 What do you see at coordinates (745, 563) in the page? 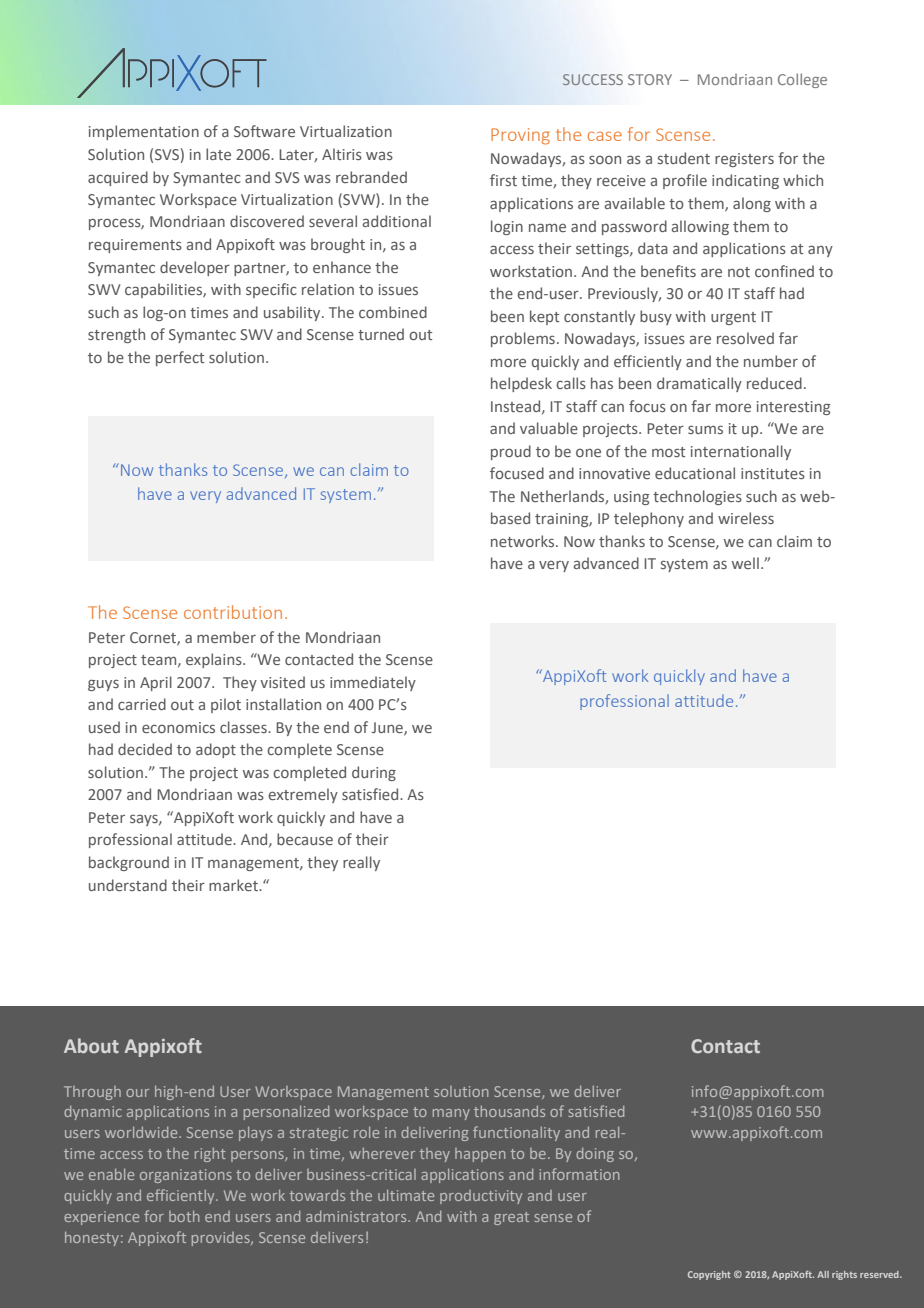
I see `well` at bounding box center [745, 563].
